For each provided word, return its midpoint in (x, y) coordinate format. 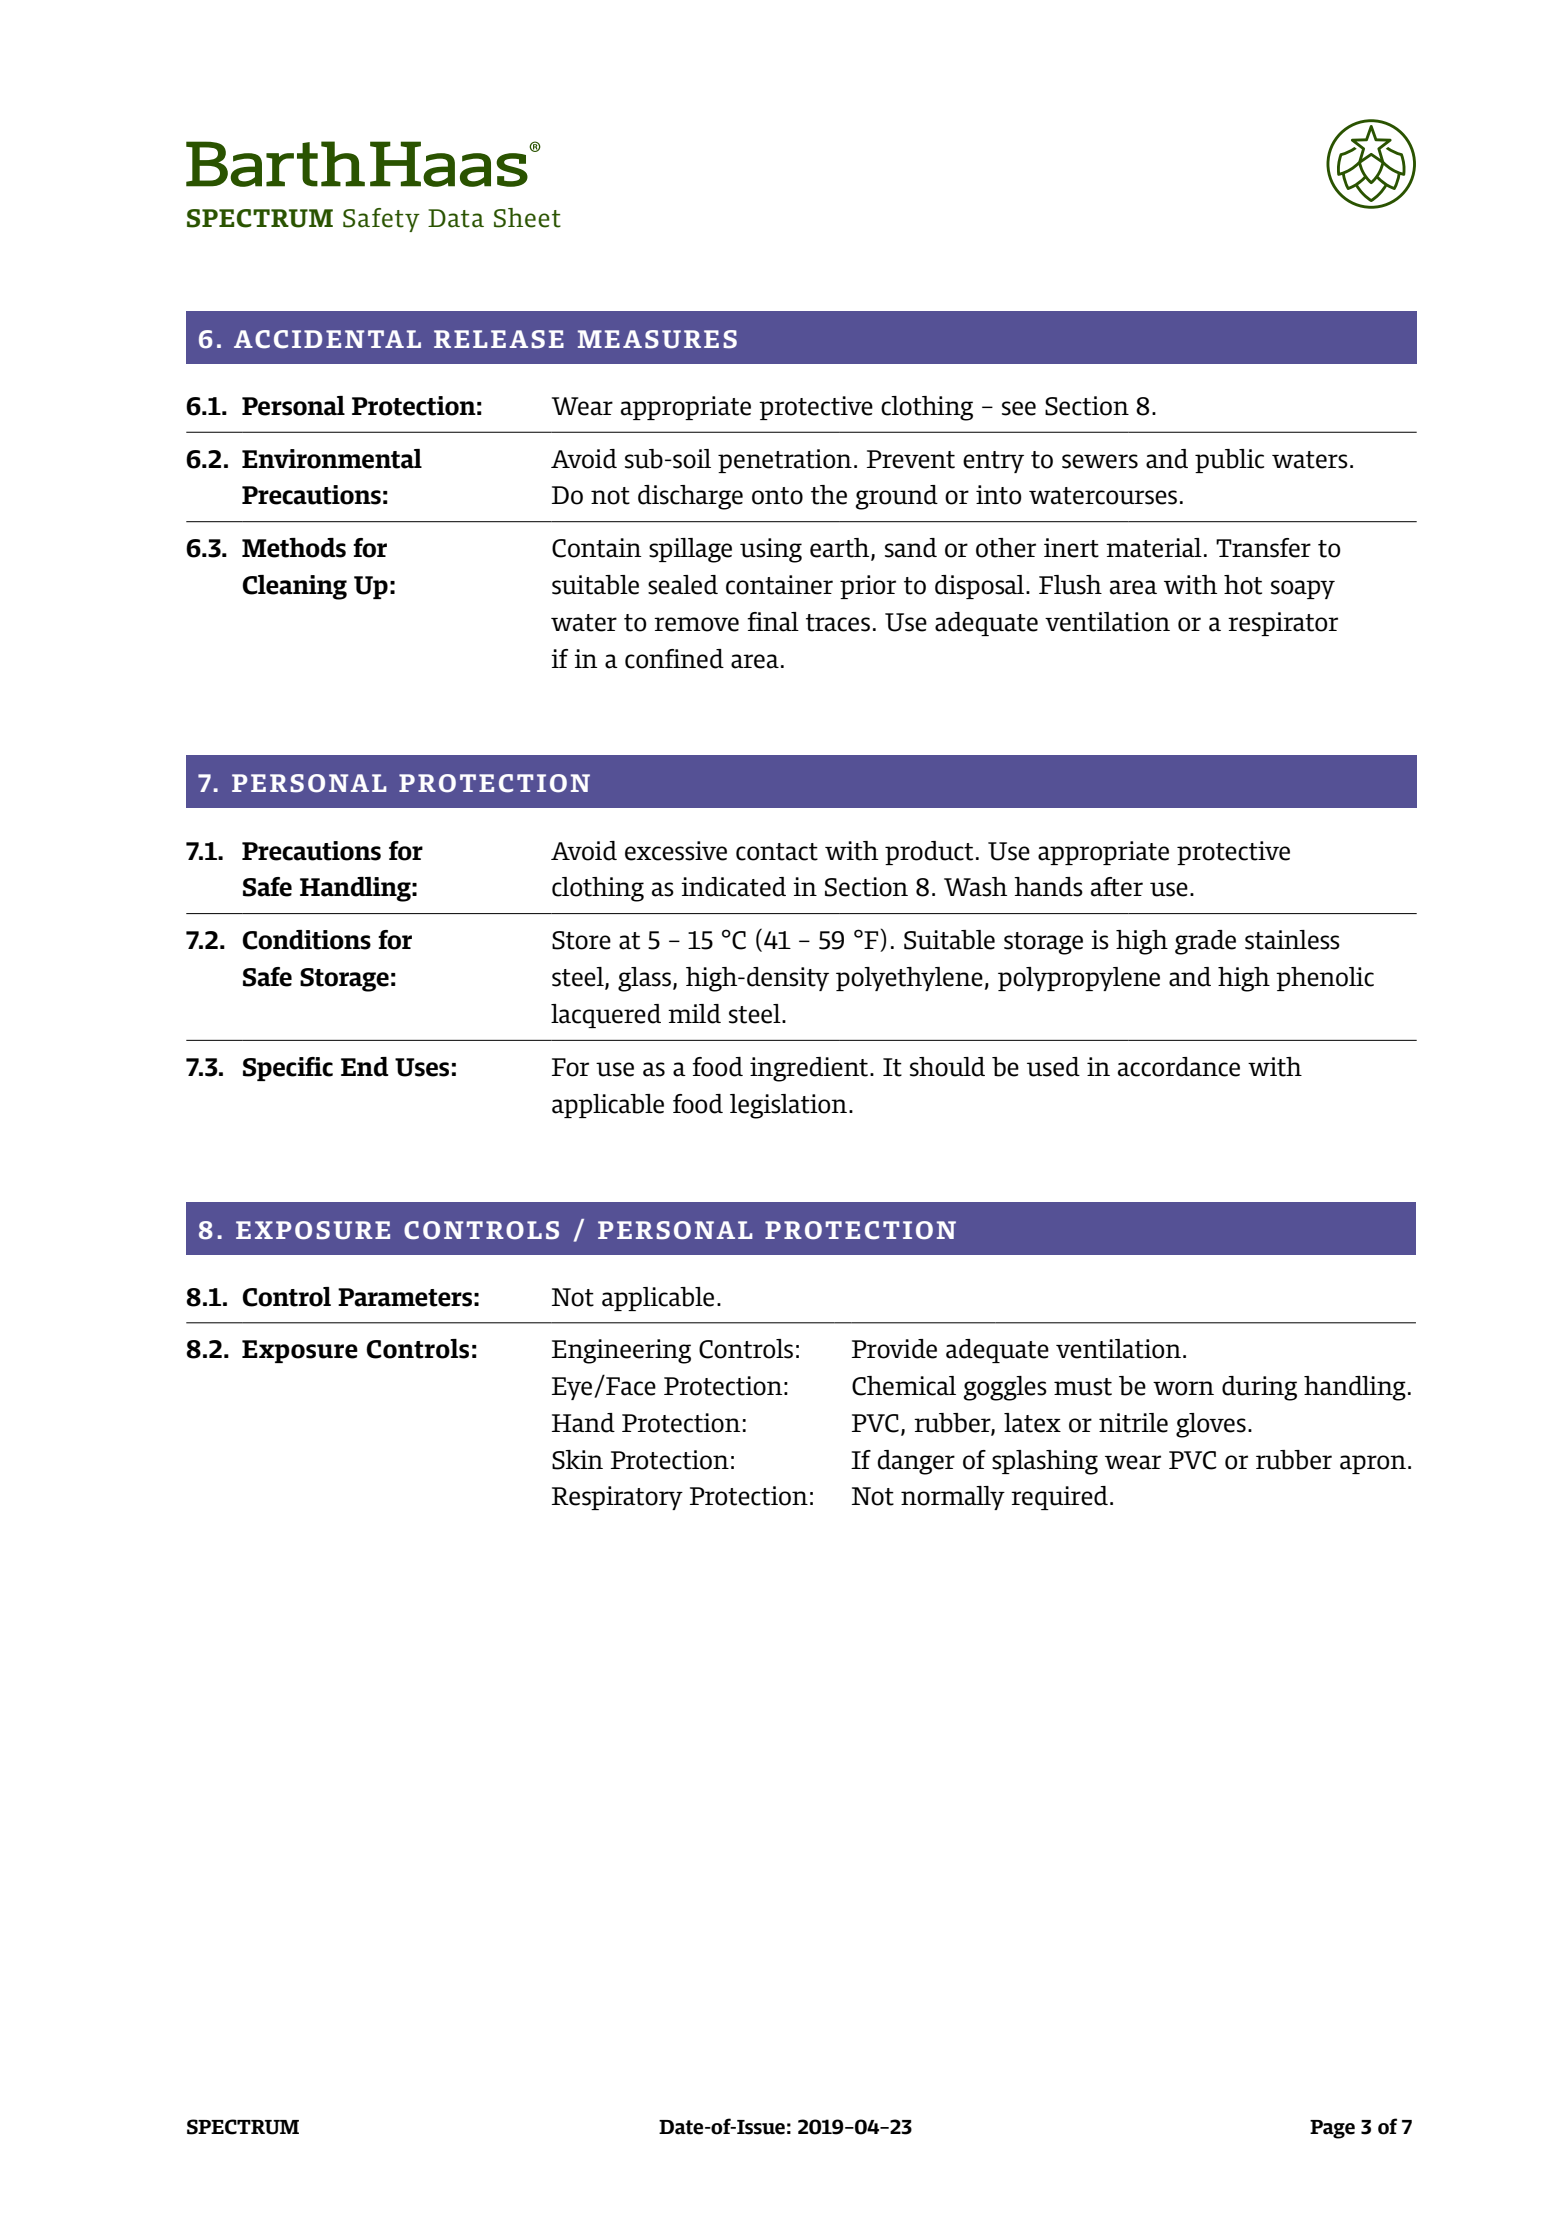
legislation (788, 1106)
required (1059, 1498)
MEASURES (657, 339)
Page (1332, 2129)
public (1229, 461)
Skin (577, 1460)
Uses (422, 1067)
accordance (1179, 1067)
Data (456, 218)
